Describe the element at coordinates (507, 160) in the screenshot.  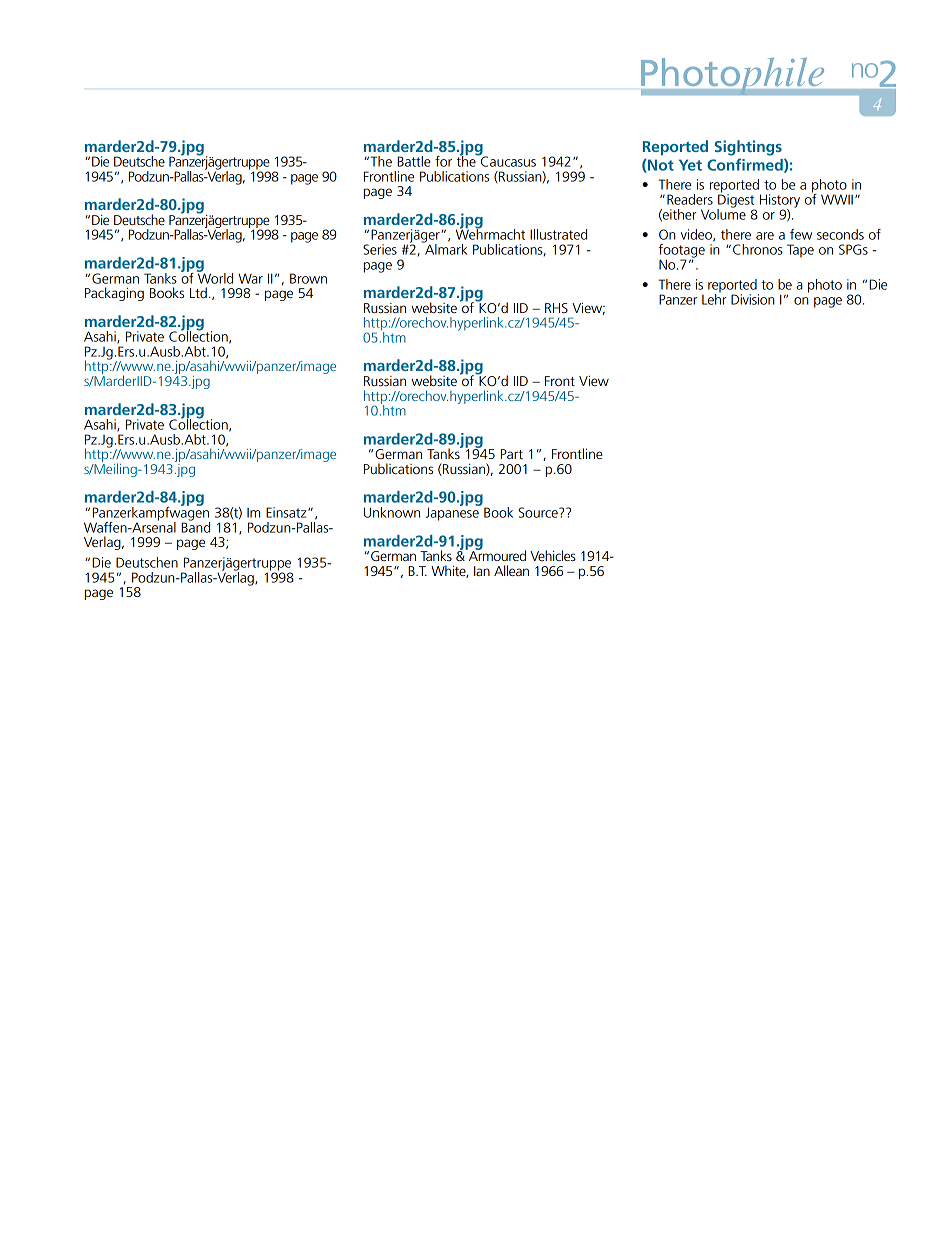
I see `Caucasus` at that location.
